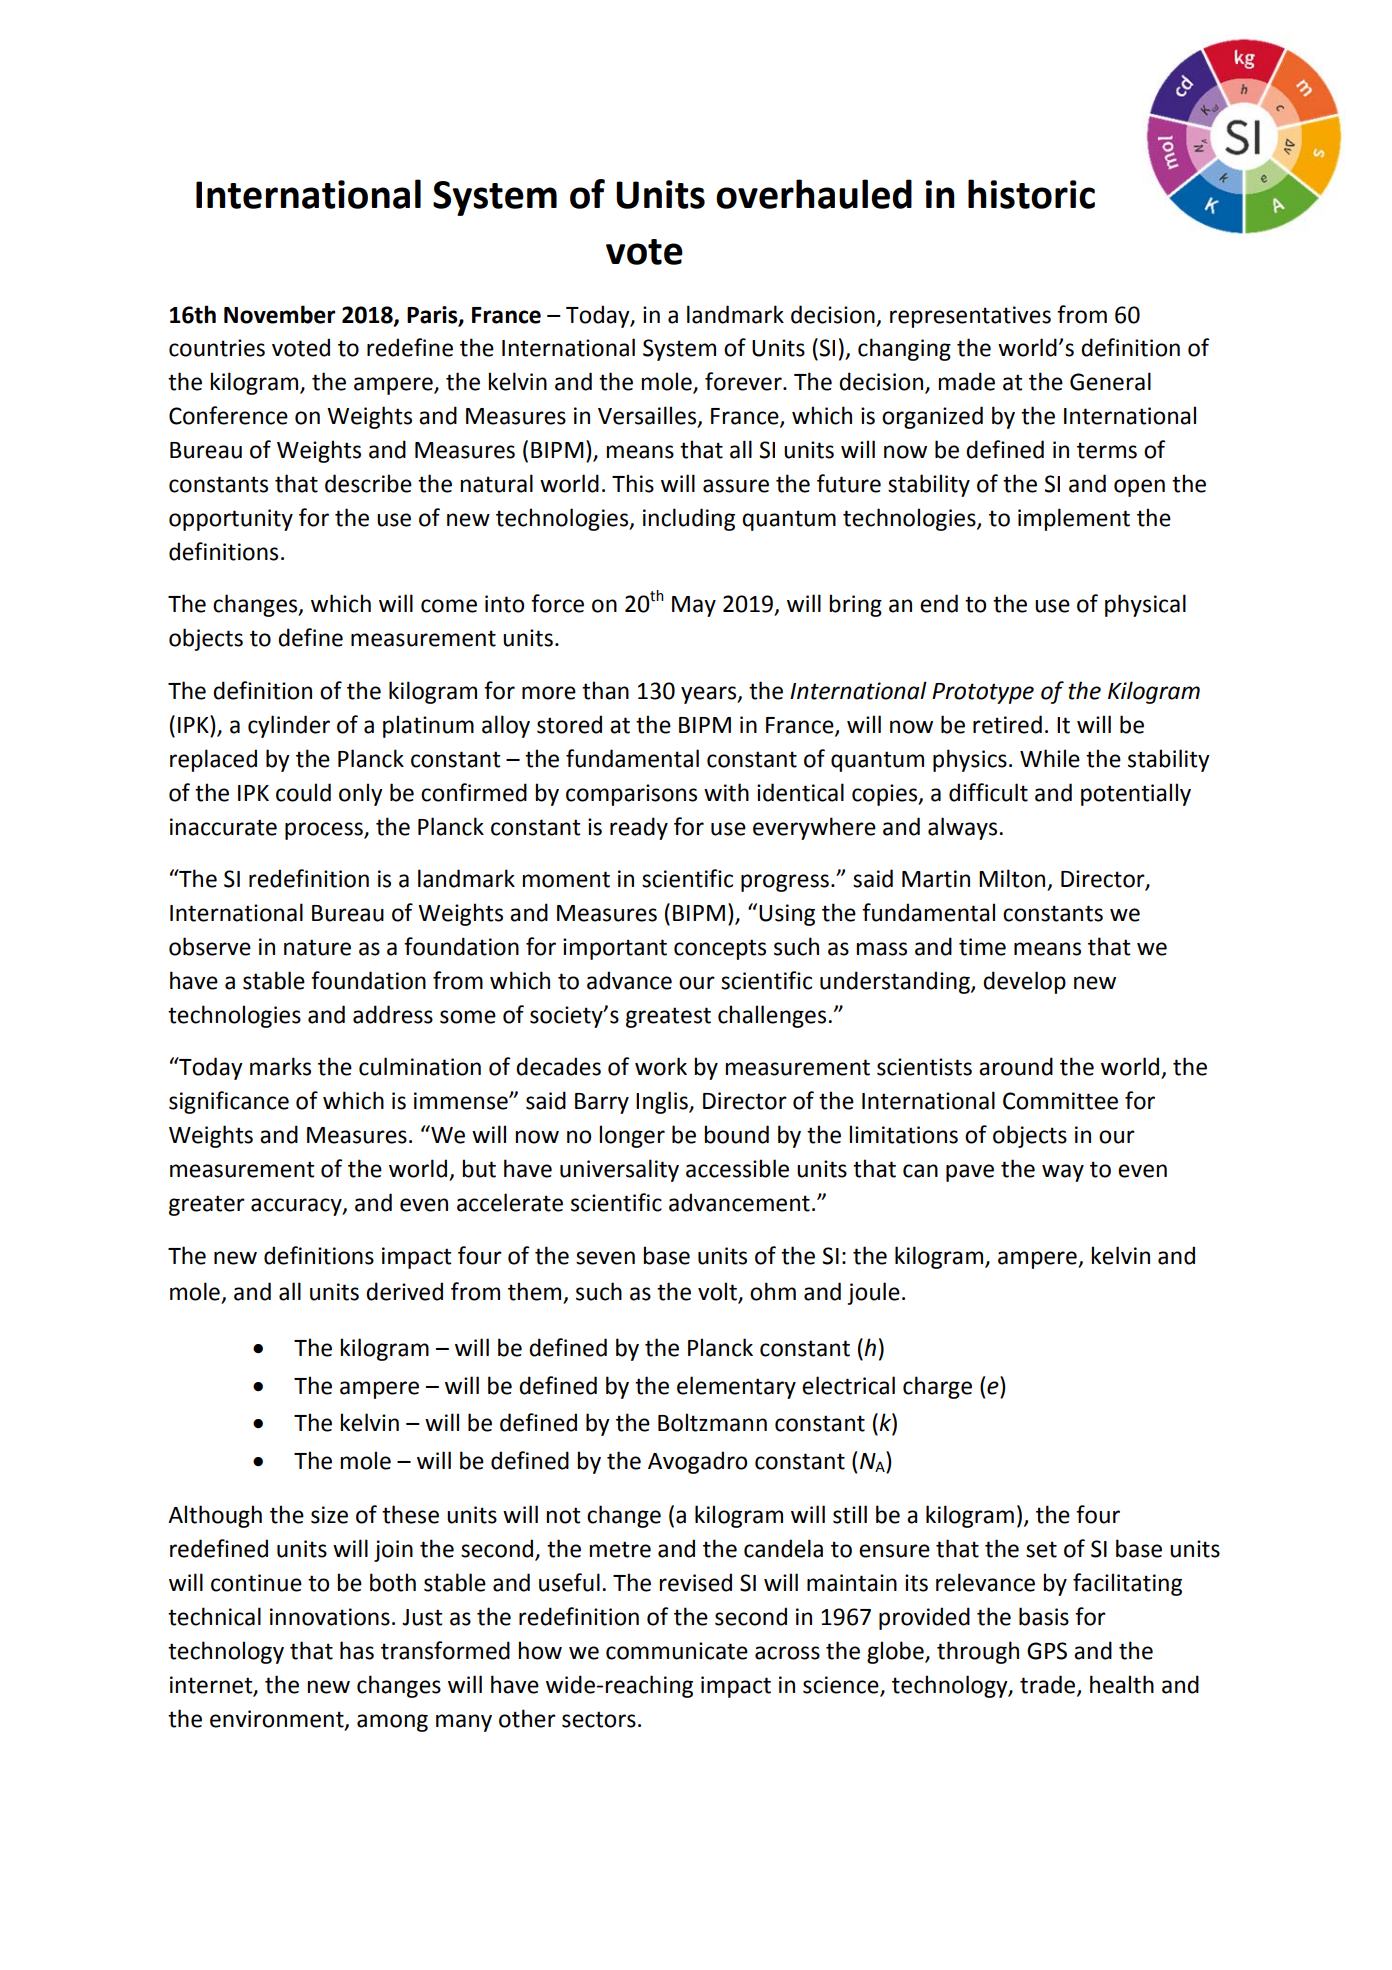 This screenshot has height=1970, width=1392. Describe the element at coordinates (814, 194) in the screenshot. I see `overhauled` at that location.
